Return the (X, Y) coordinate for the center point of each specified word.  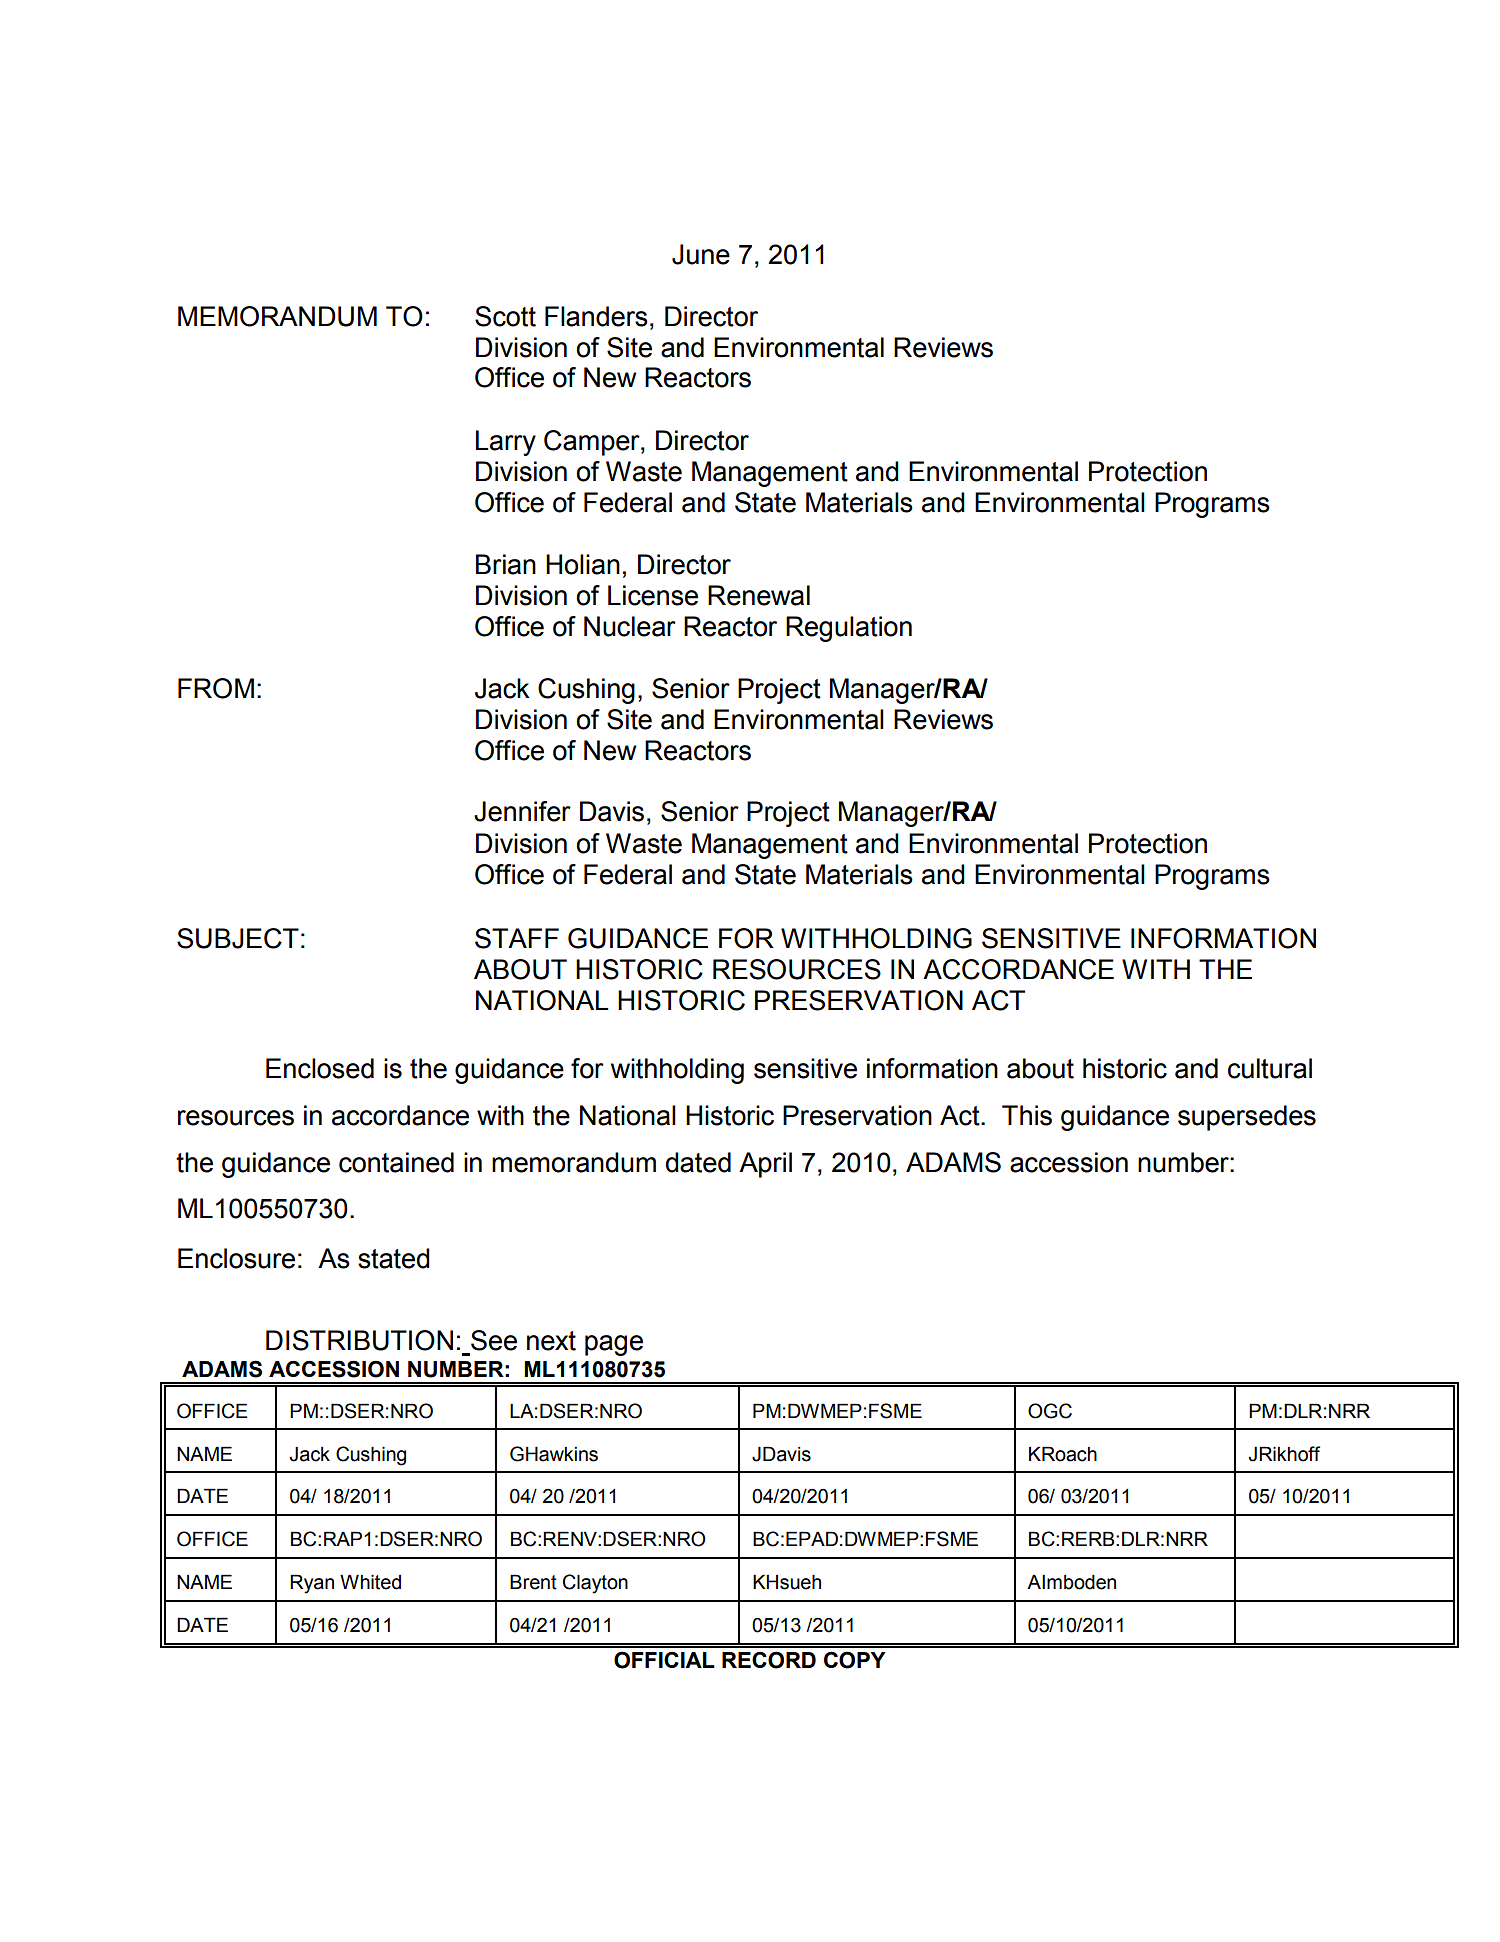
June (701, 254)
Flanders (596, 316)
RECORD (769, 1660)
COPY (855, 1660)
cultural (1270, 1068)
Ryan (312, 1584)
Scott (505, 316)
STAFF (517, 938)
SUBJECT (238, 938)
